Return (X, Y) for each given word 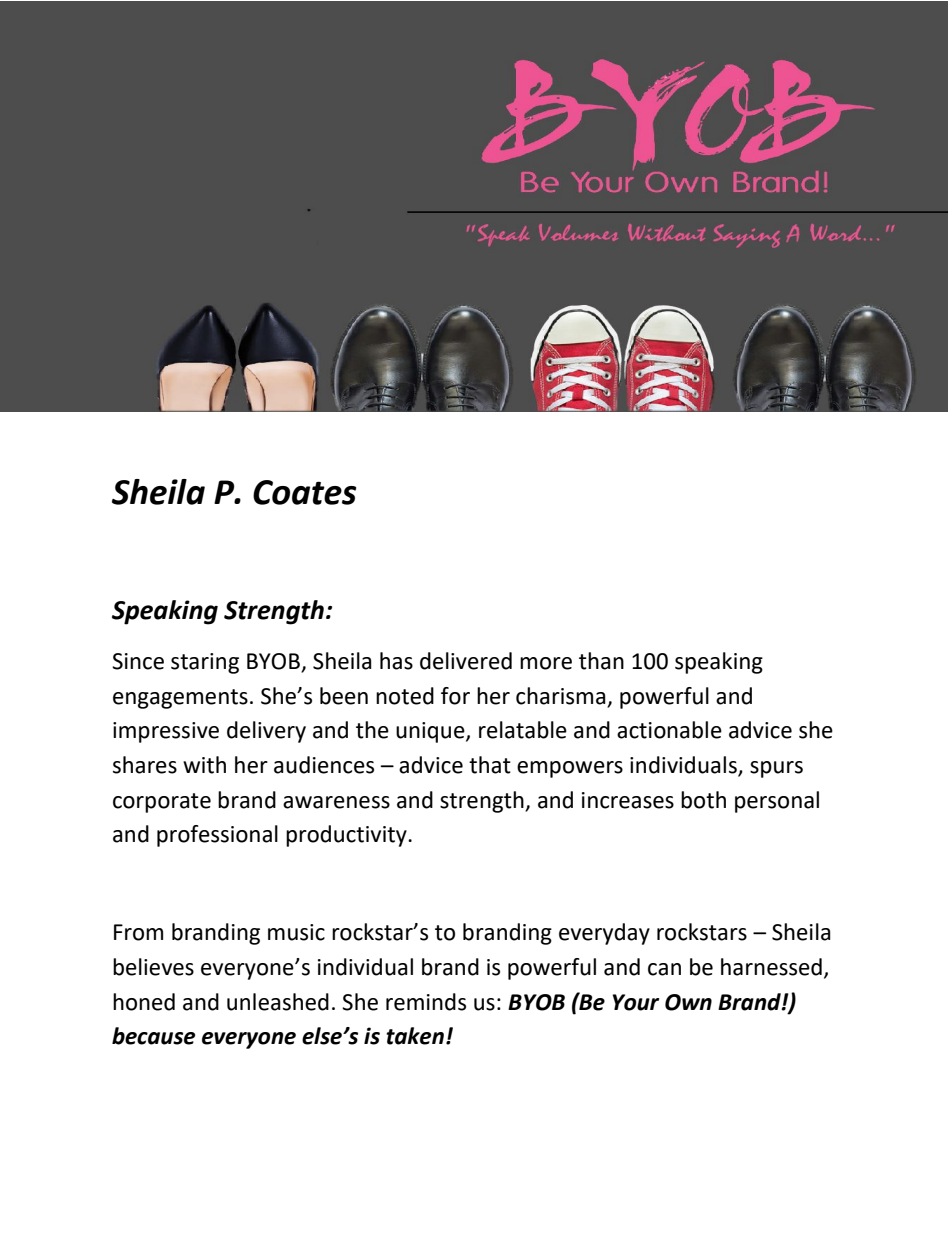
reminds (426, 1002)
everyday (604, 934)
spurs (776, 769)
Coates (305, 492)
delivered (466, 661)
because (153, 1036)
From (138, 932)
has (396, 661)
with (204, 765)
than (601, 661)
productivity (347, 836)
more (546, 663)
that (490, 765)
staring (205, 663)
